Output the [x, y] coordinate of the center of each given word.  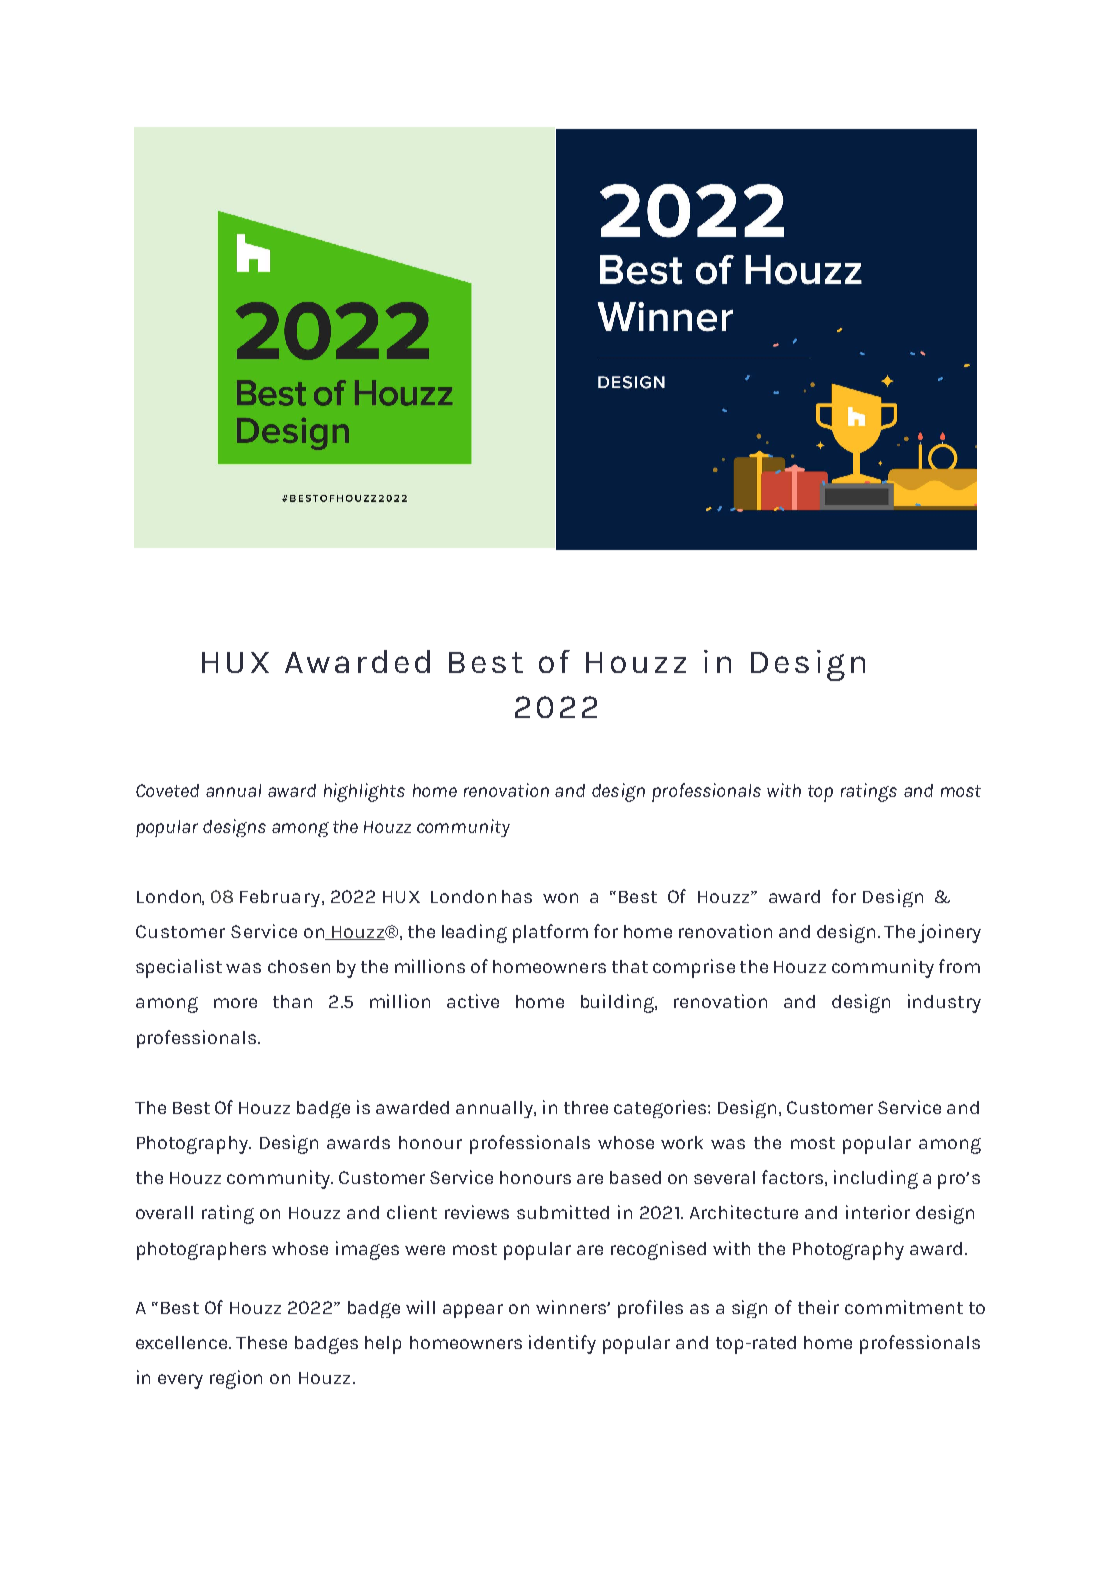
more [235, 1003]
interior [878, 1212]
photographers [201, 1251]
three [586, 1107]
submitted [563, 1212]
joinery [949, 933]
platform [550, 933]
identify [562, 1344]
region [236, 1379]
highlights [364, 792]
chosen [299, 966]
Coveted [167, 790]
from [959, 966]
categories [660, 1109]
